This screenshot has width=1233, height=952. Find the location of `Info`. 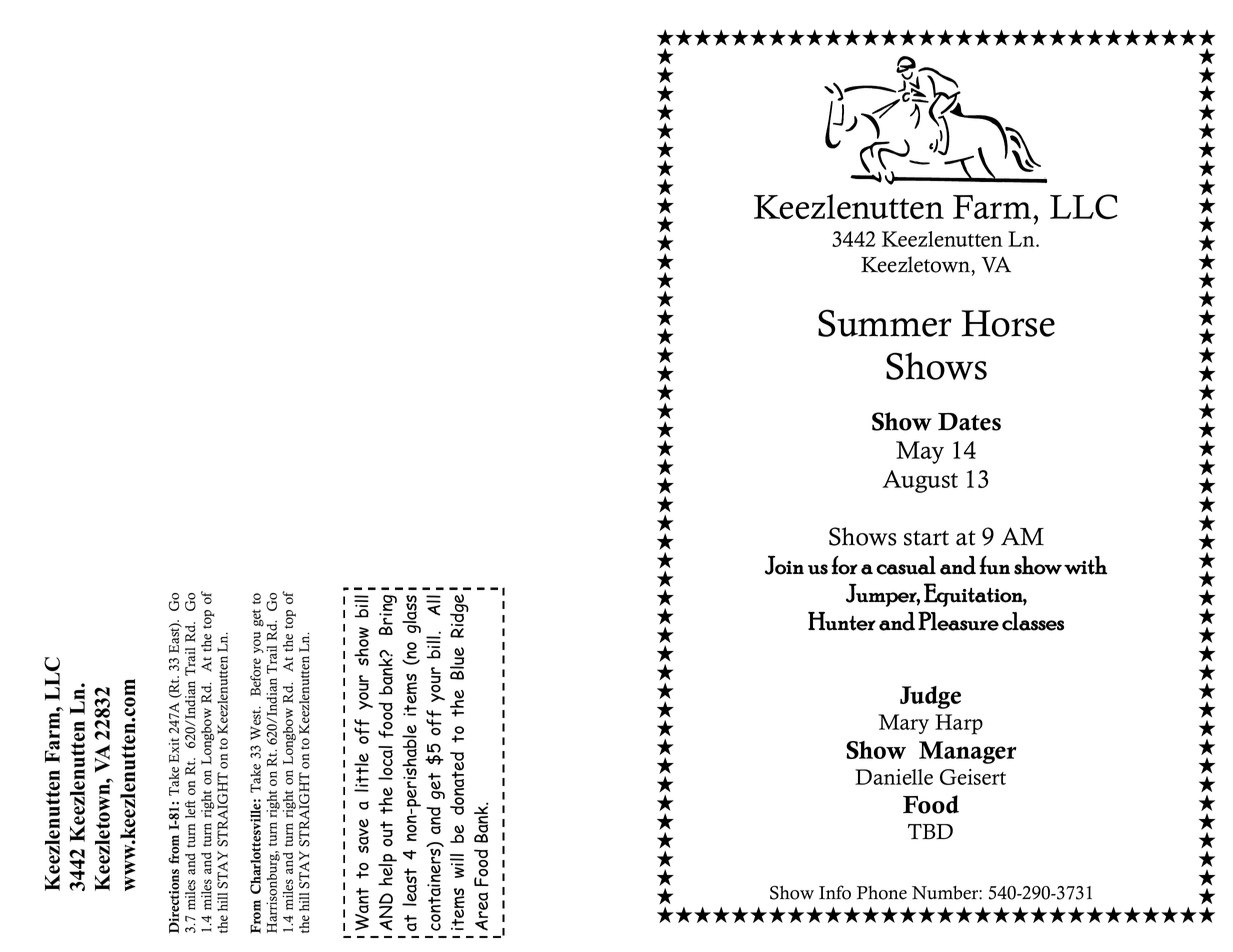

Info is located at coordinates (835, 892).
